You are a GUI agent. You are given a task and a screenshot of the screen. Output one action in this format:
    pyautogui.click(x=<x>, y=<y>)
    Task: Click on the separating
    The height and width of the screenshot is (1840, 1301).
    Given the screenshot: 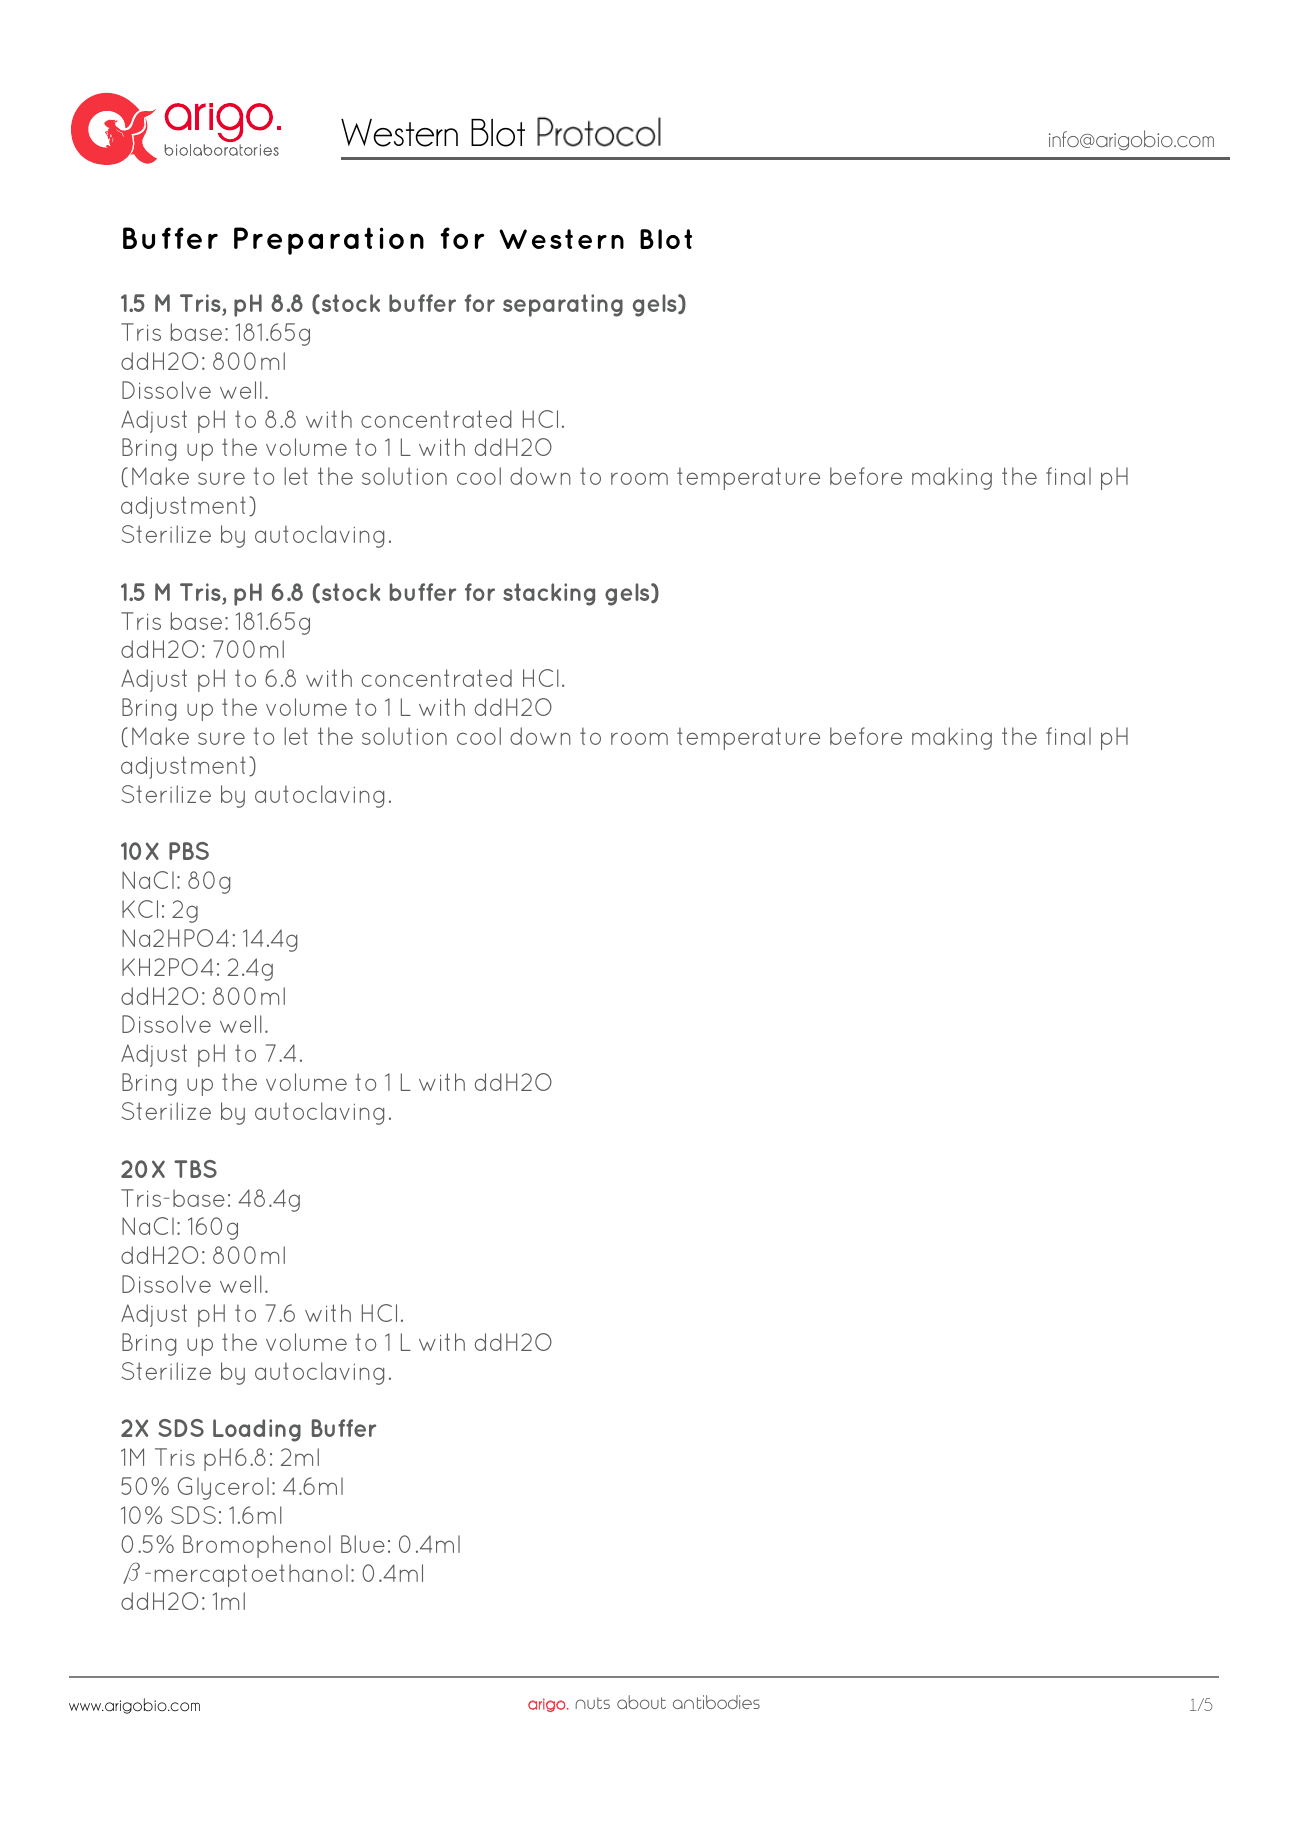 What is the action you would take?
    pyautogui.click(x=563, y=305)
